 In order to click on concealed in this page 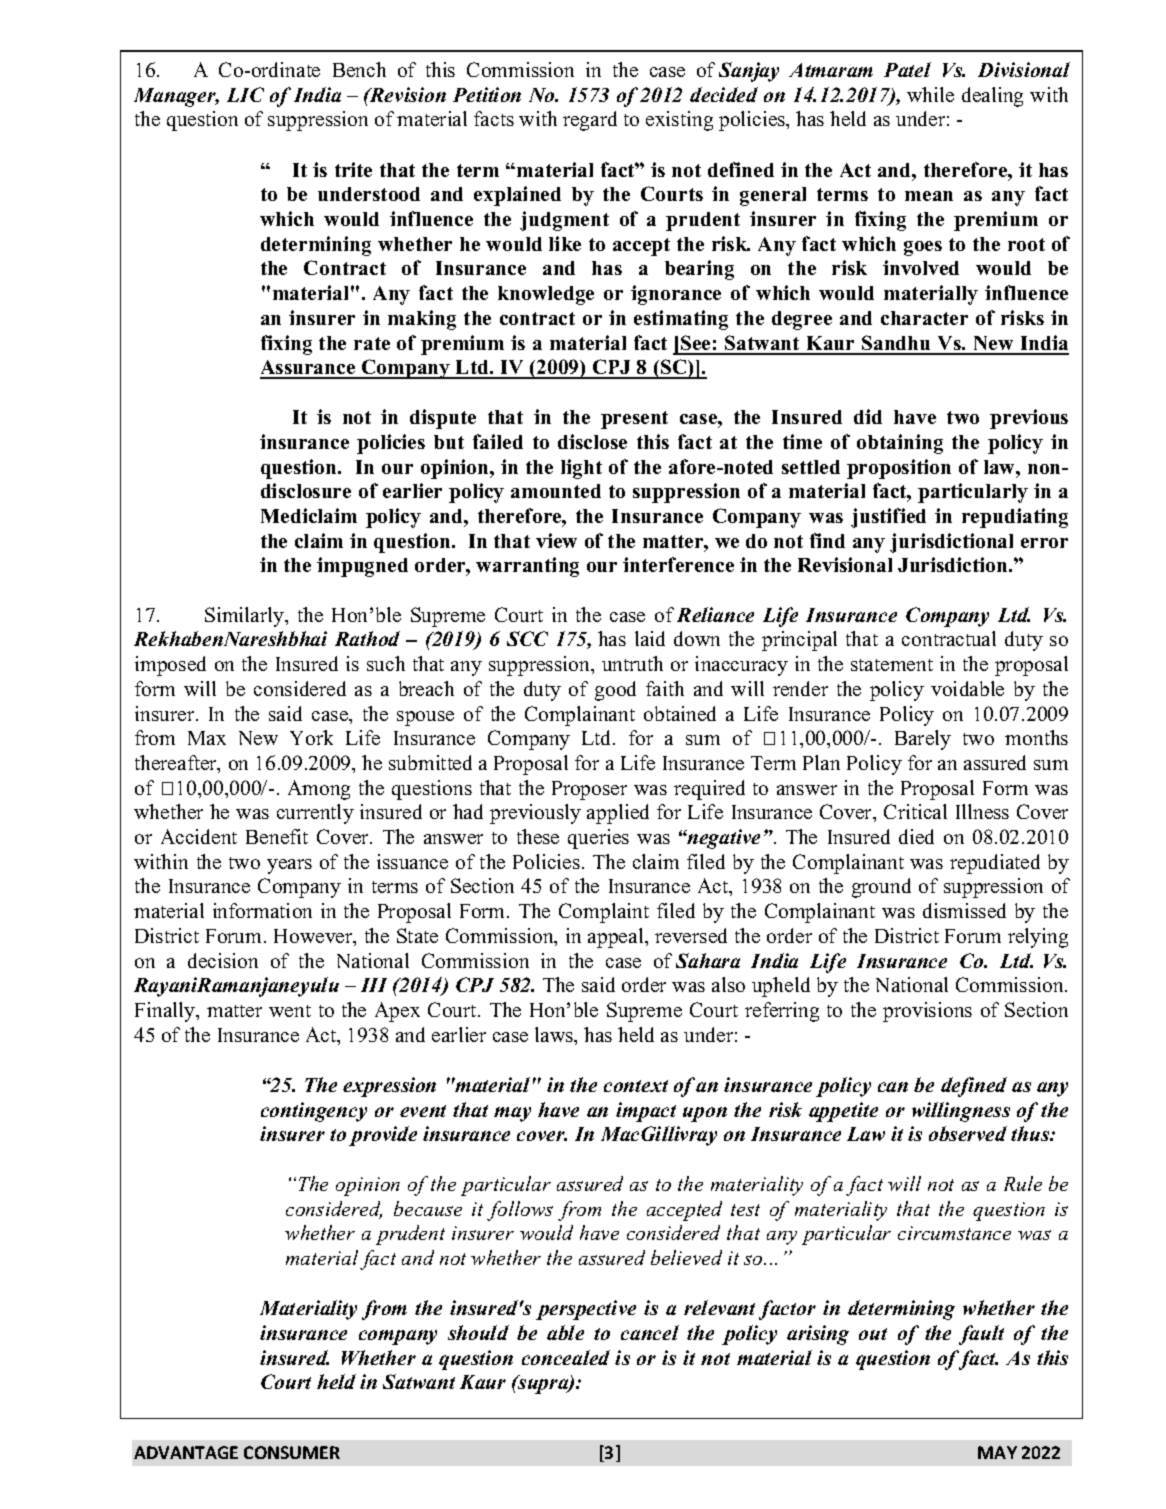, I will do `click(566, 1357)`.
